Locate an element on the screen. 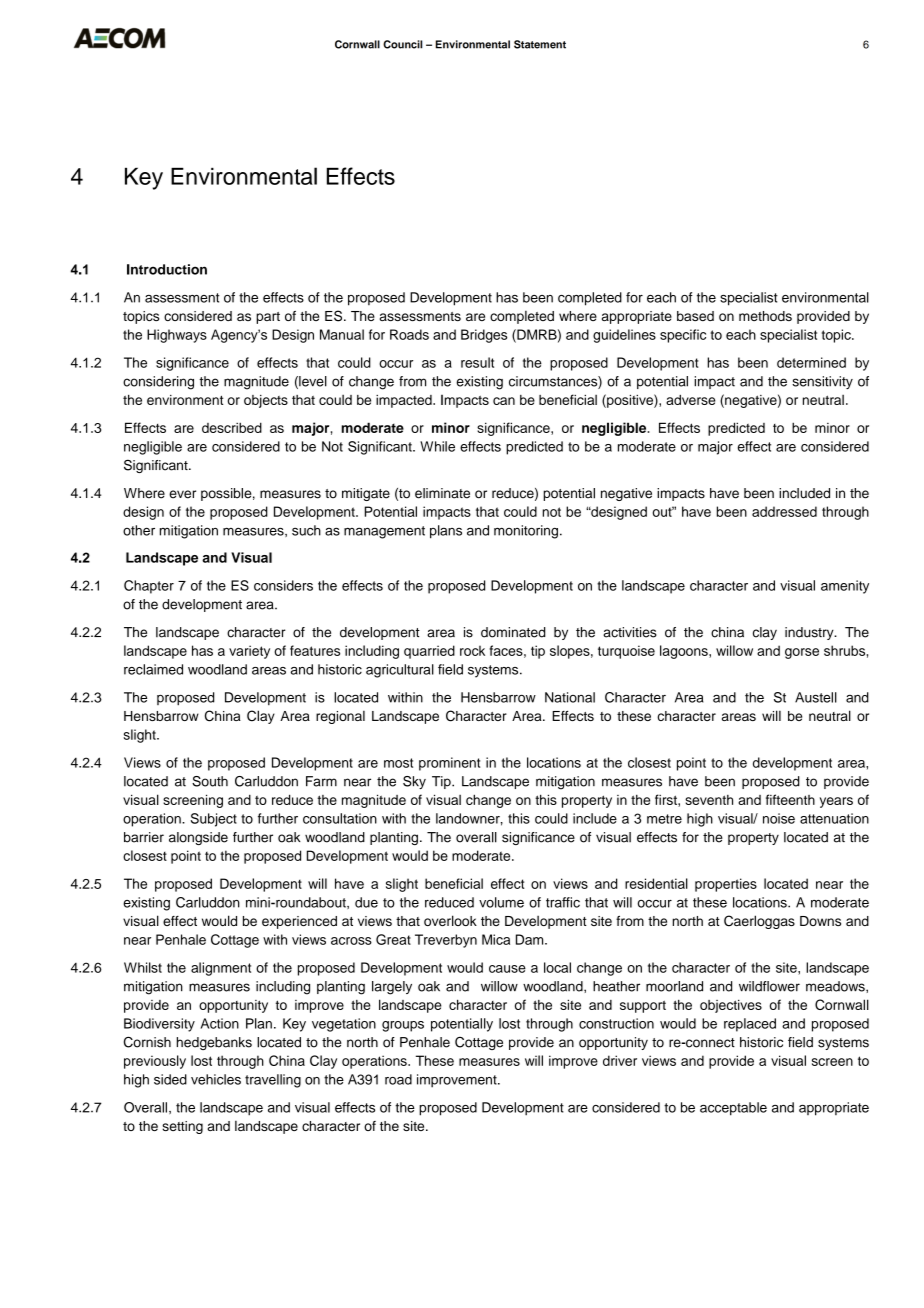 The image size is (924, 1308). considers is located at coordinates (283, 585).
